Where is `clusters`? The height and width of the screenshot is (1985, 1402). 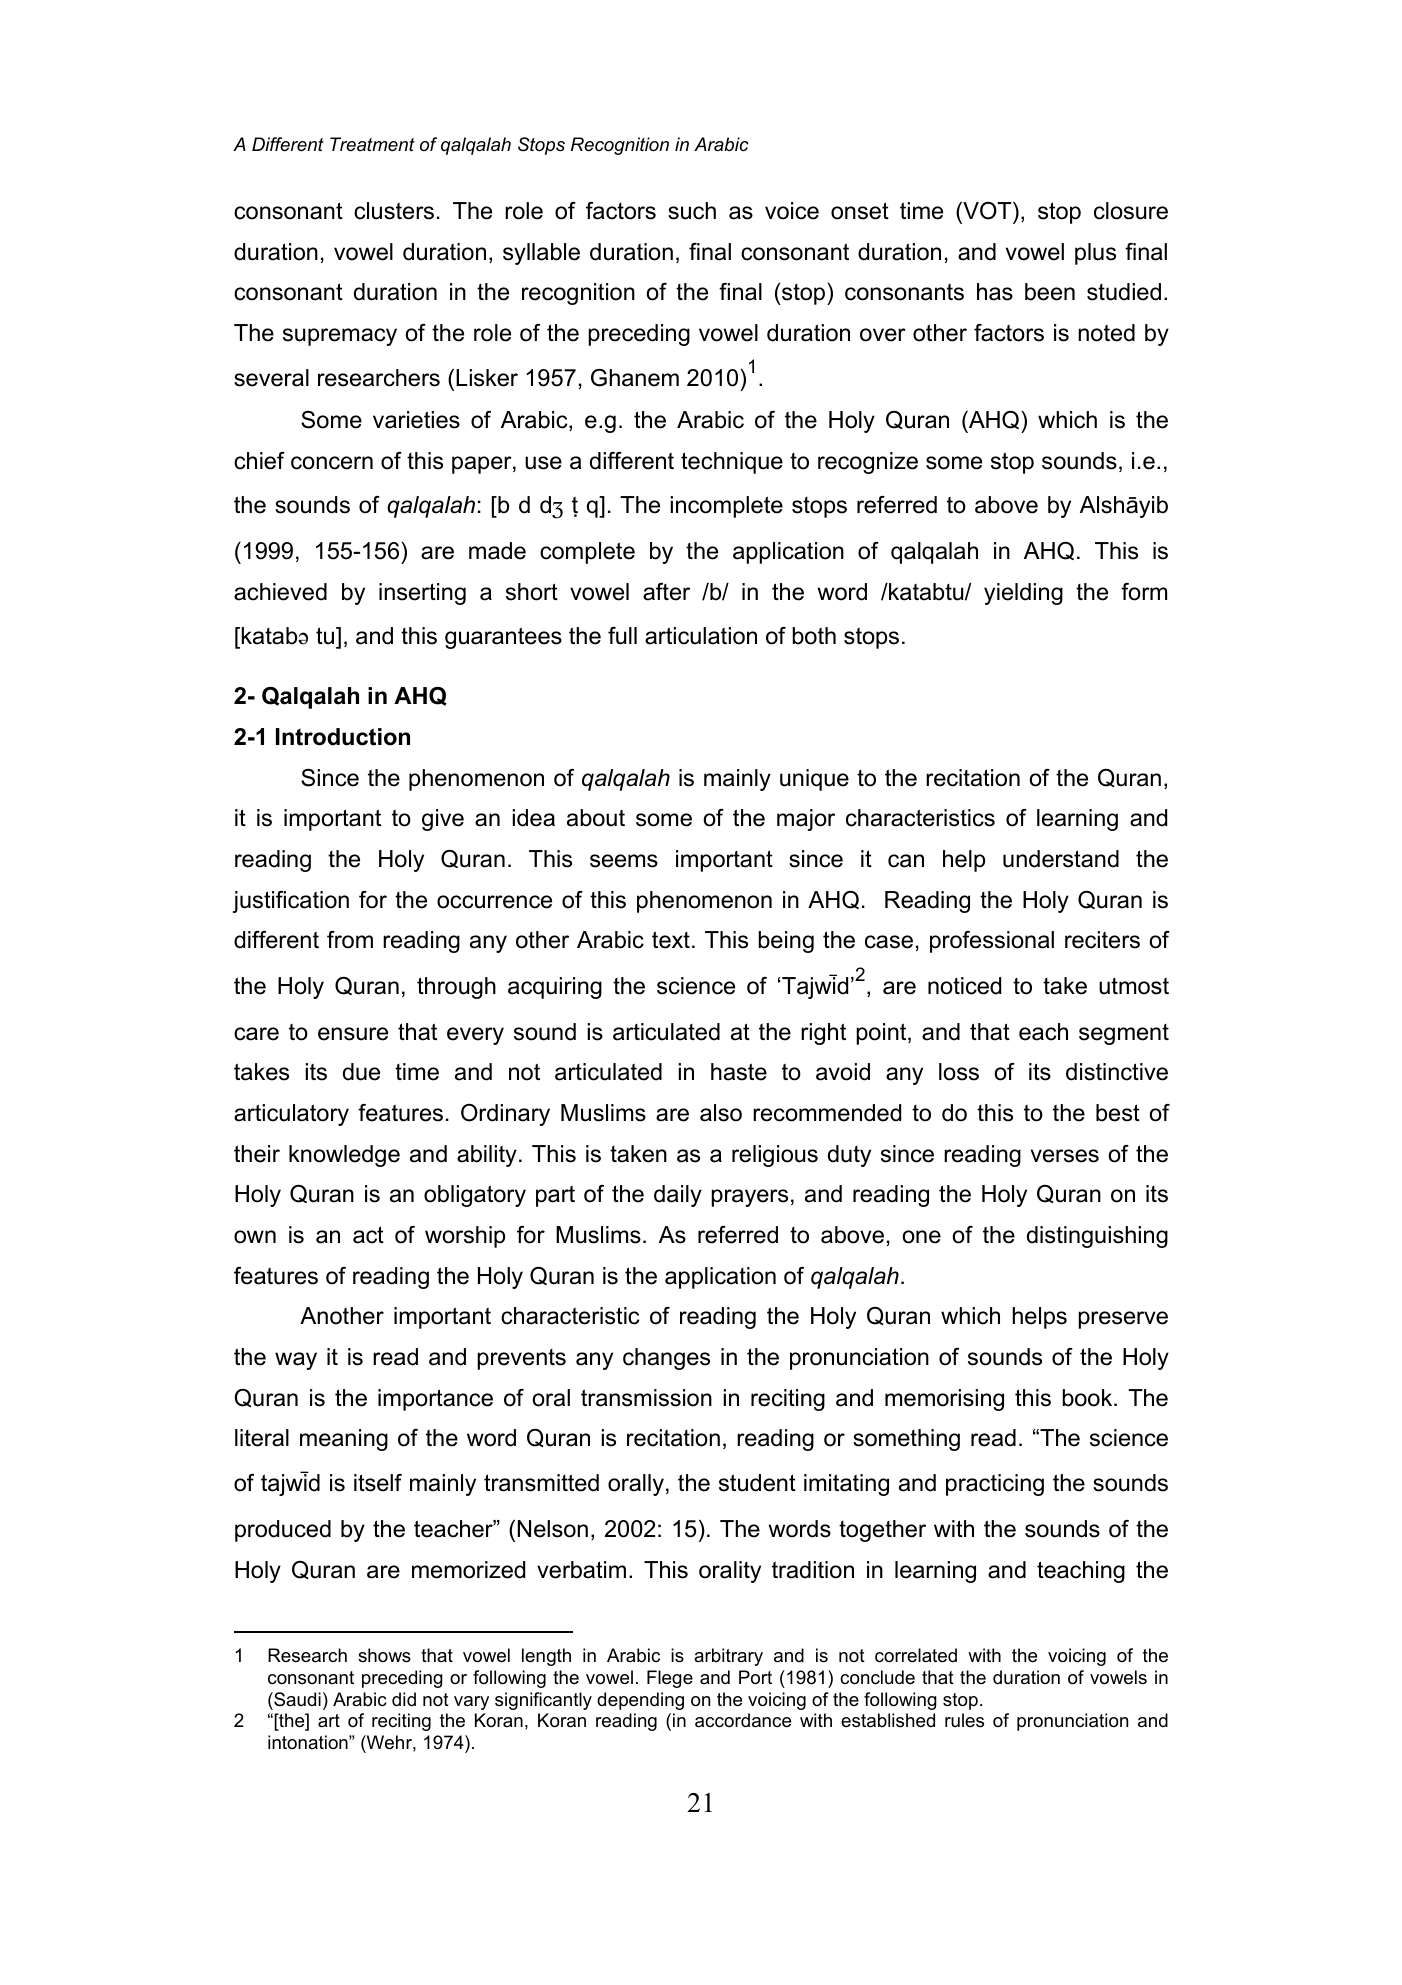 clusters is located at coordinates (394, 211).
